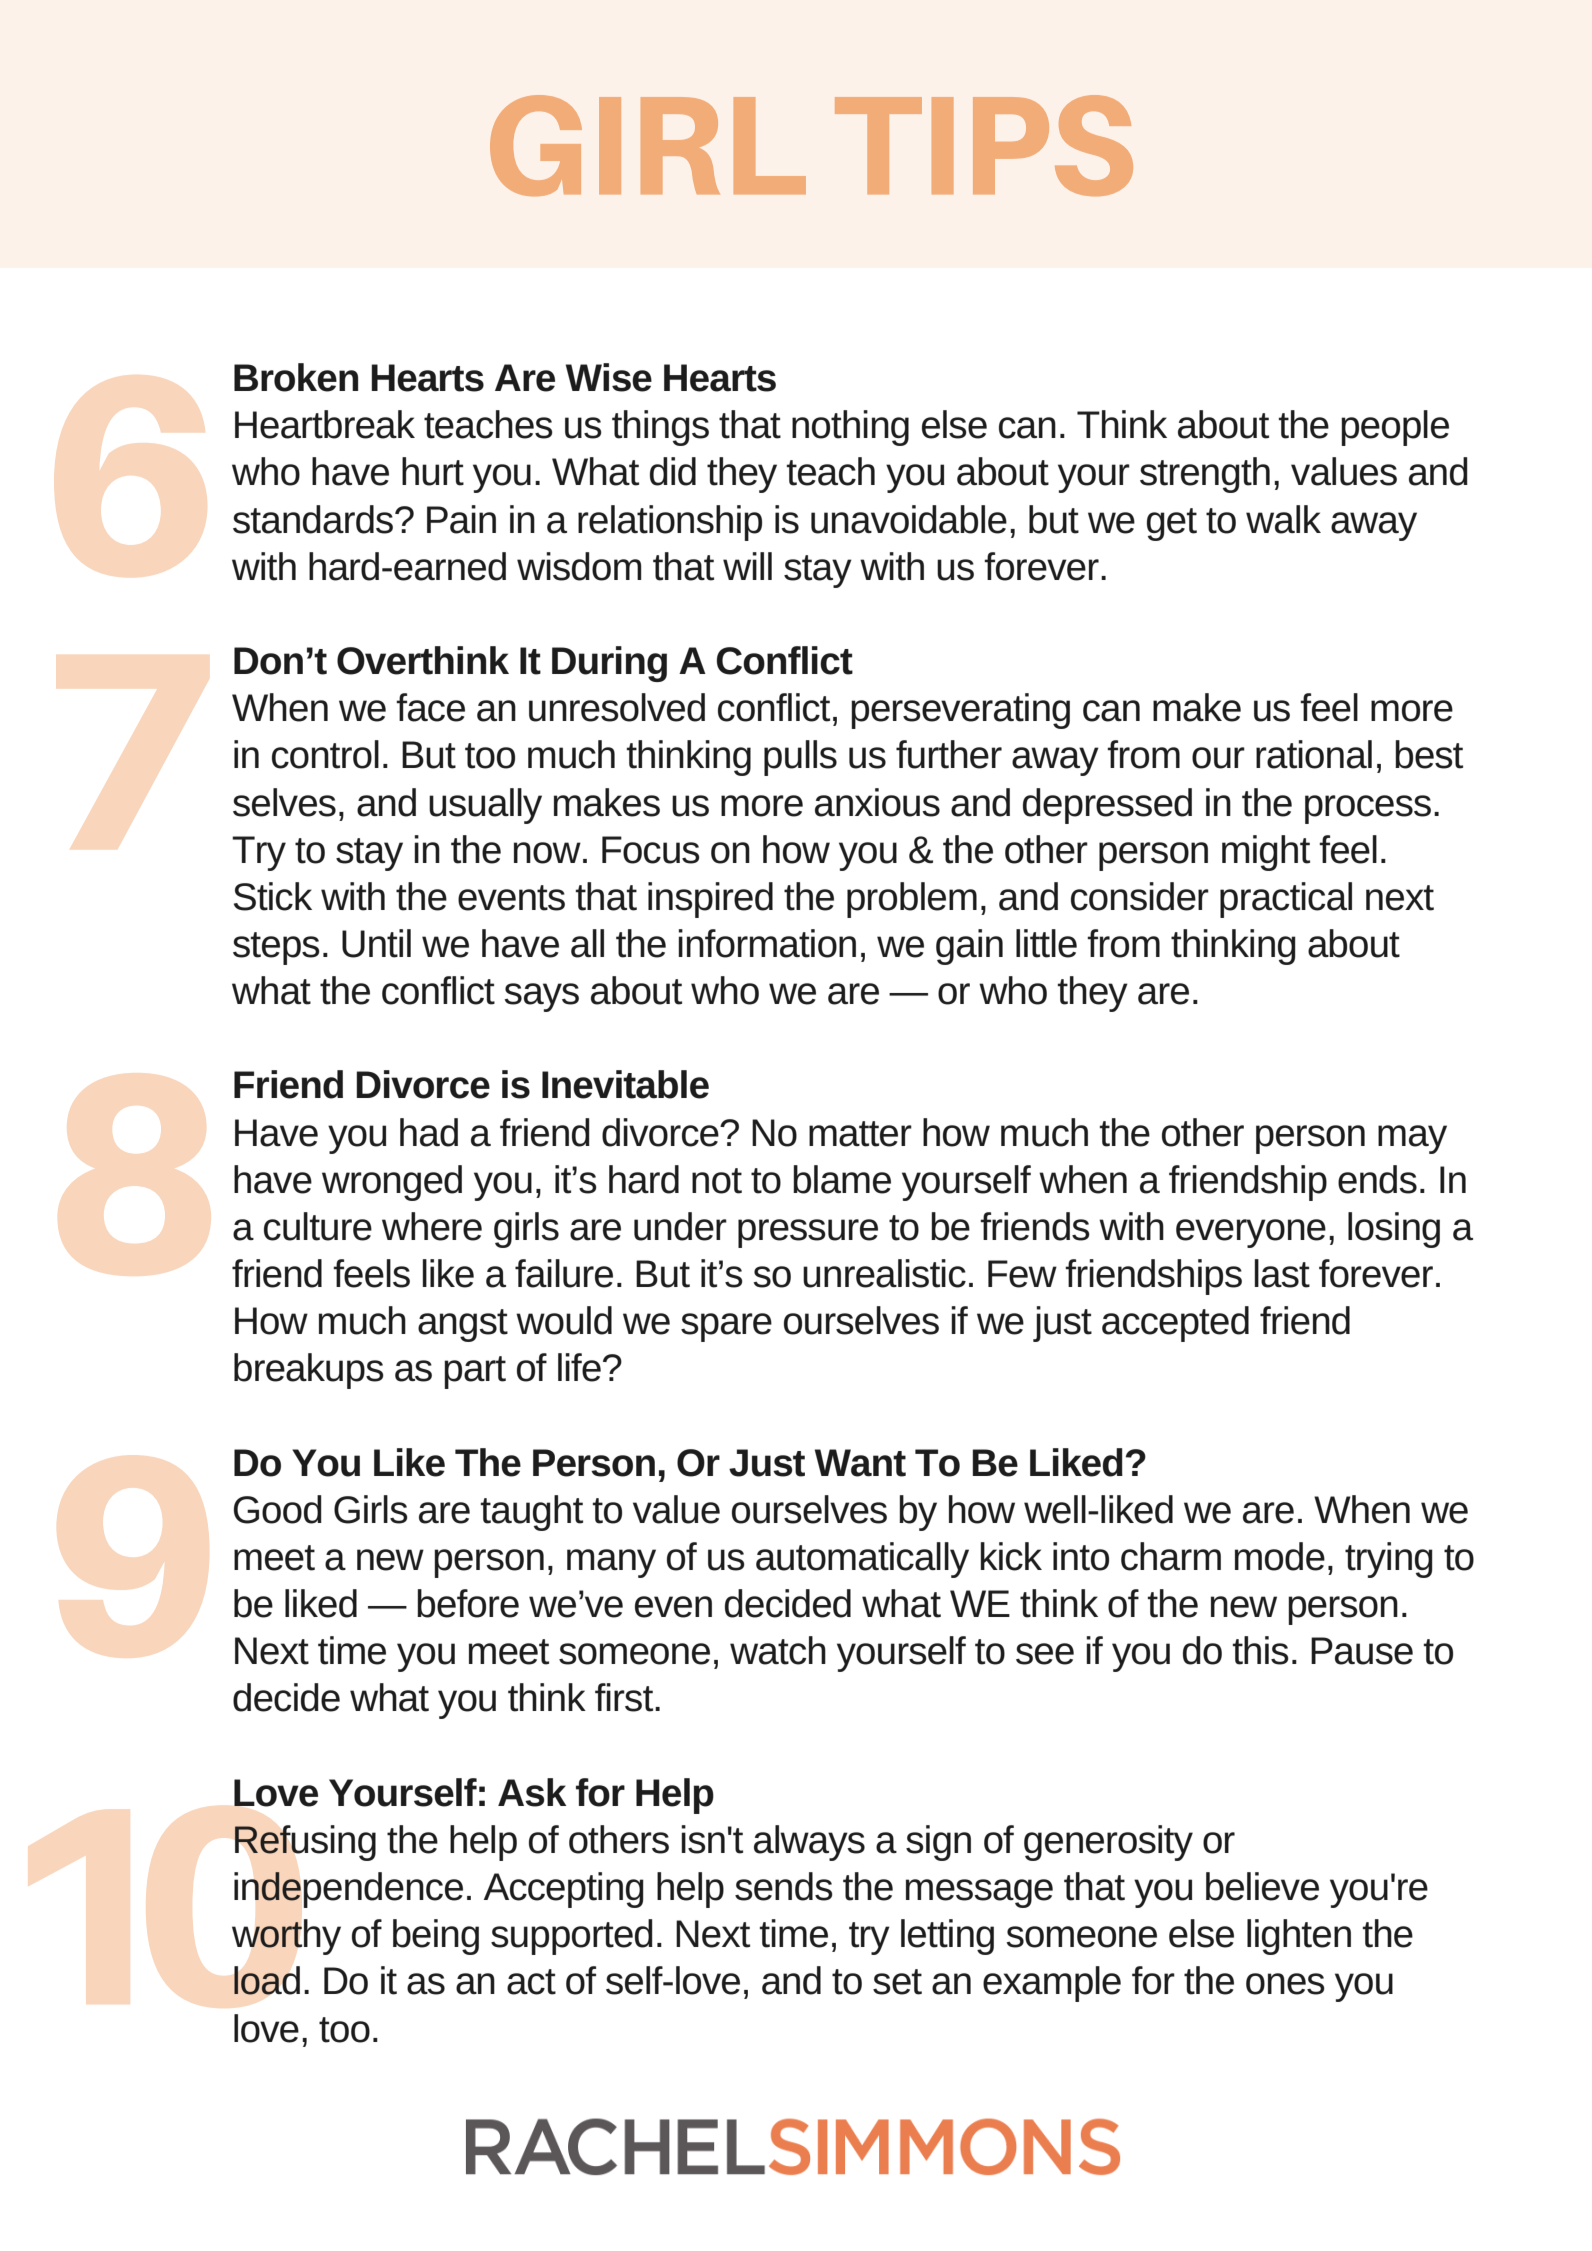 The height and width of the screenshot is (2251, 1592). Describe the element at coordinates (463, 1325) in the screenshot. I see `angst` at that location.
